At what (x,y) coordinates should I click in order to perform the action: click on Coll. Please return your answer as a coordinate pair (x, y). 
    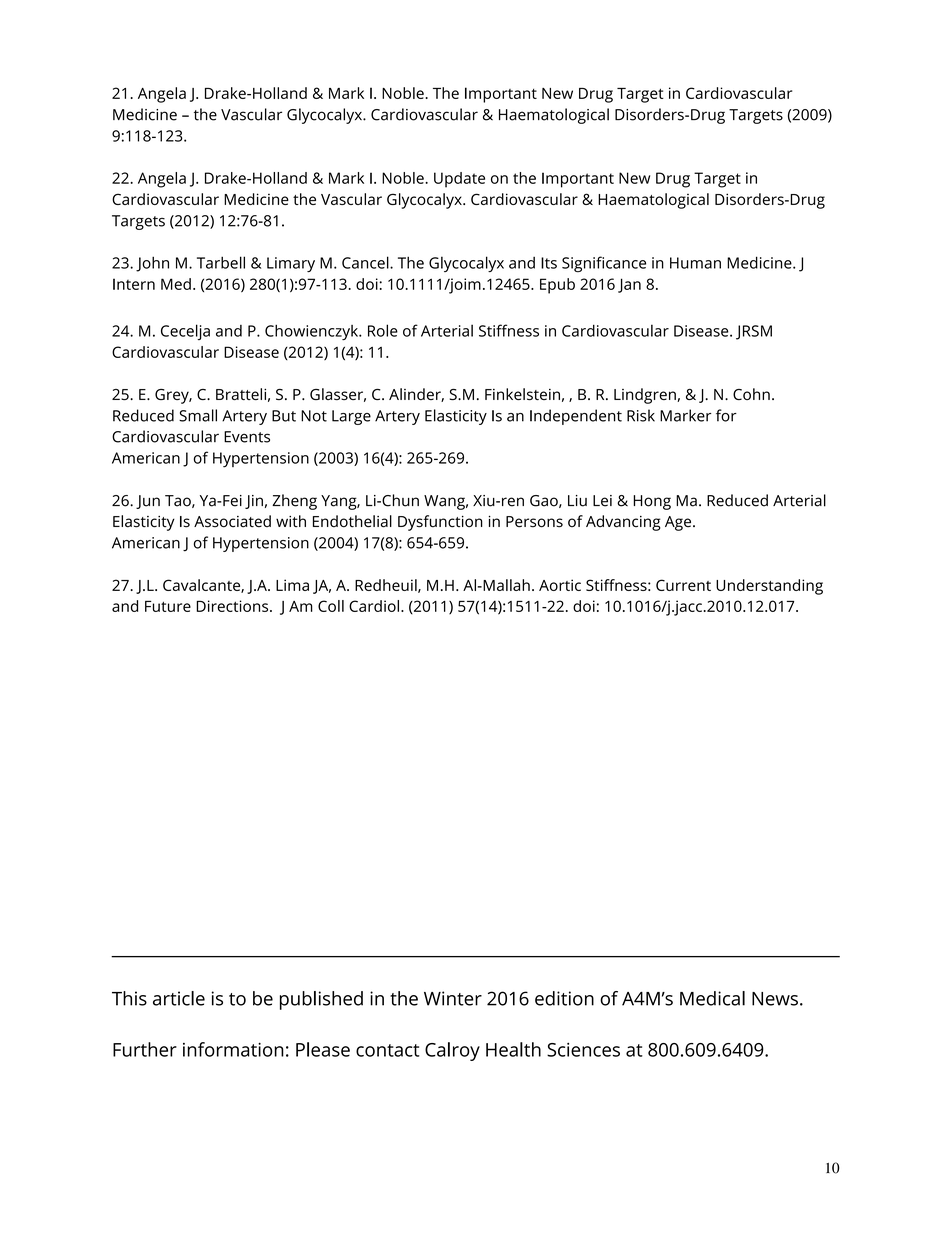
    Looking at the image, I should click on (331, 606).
